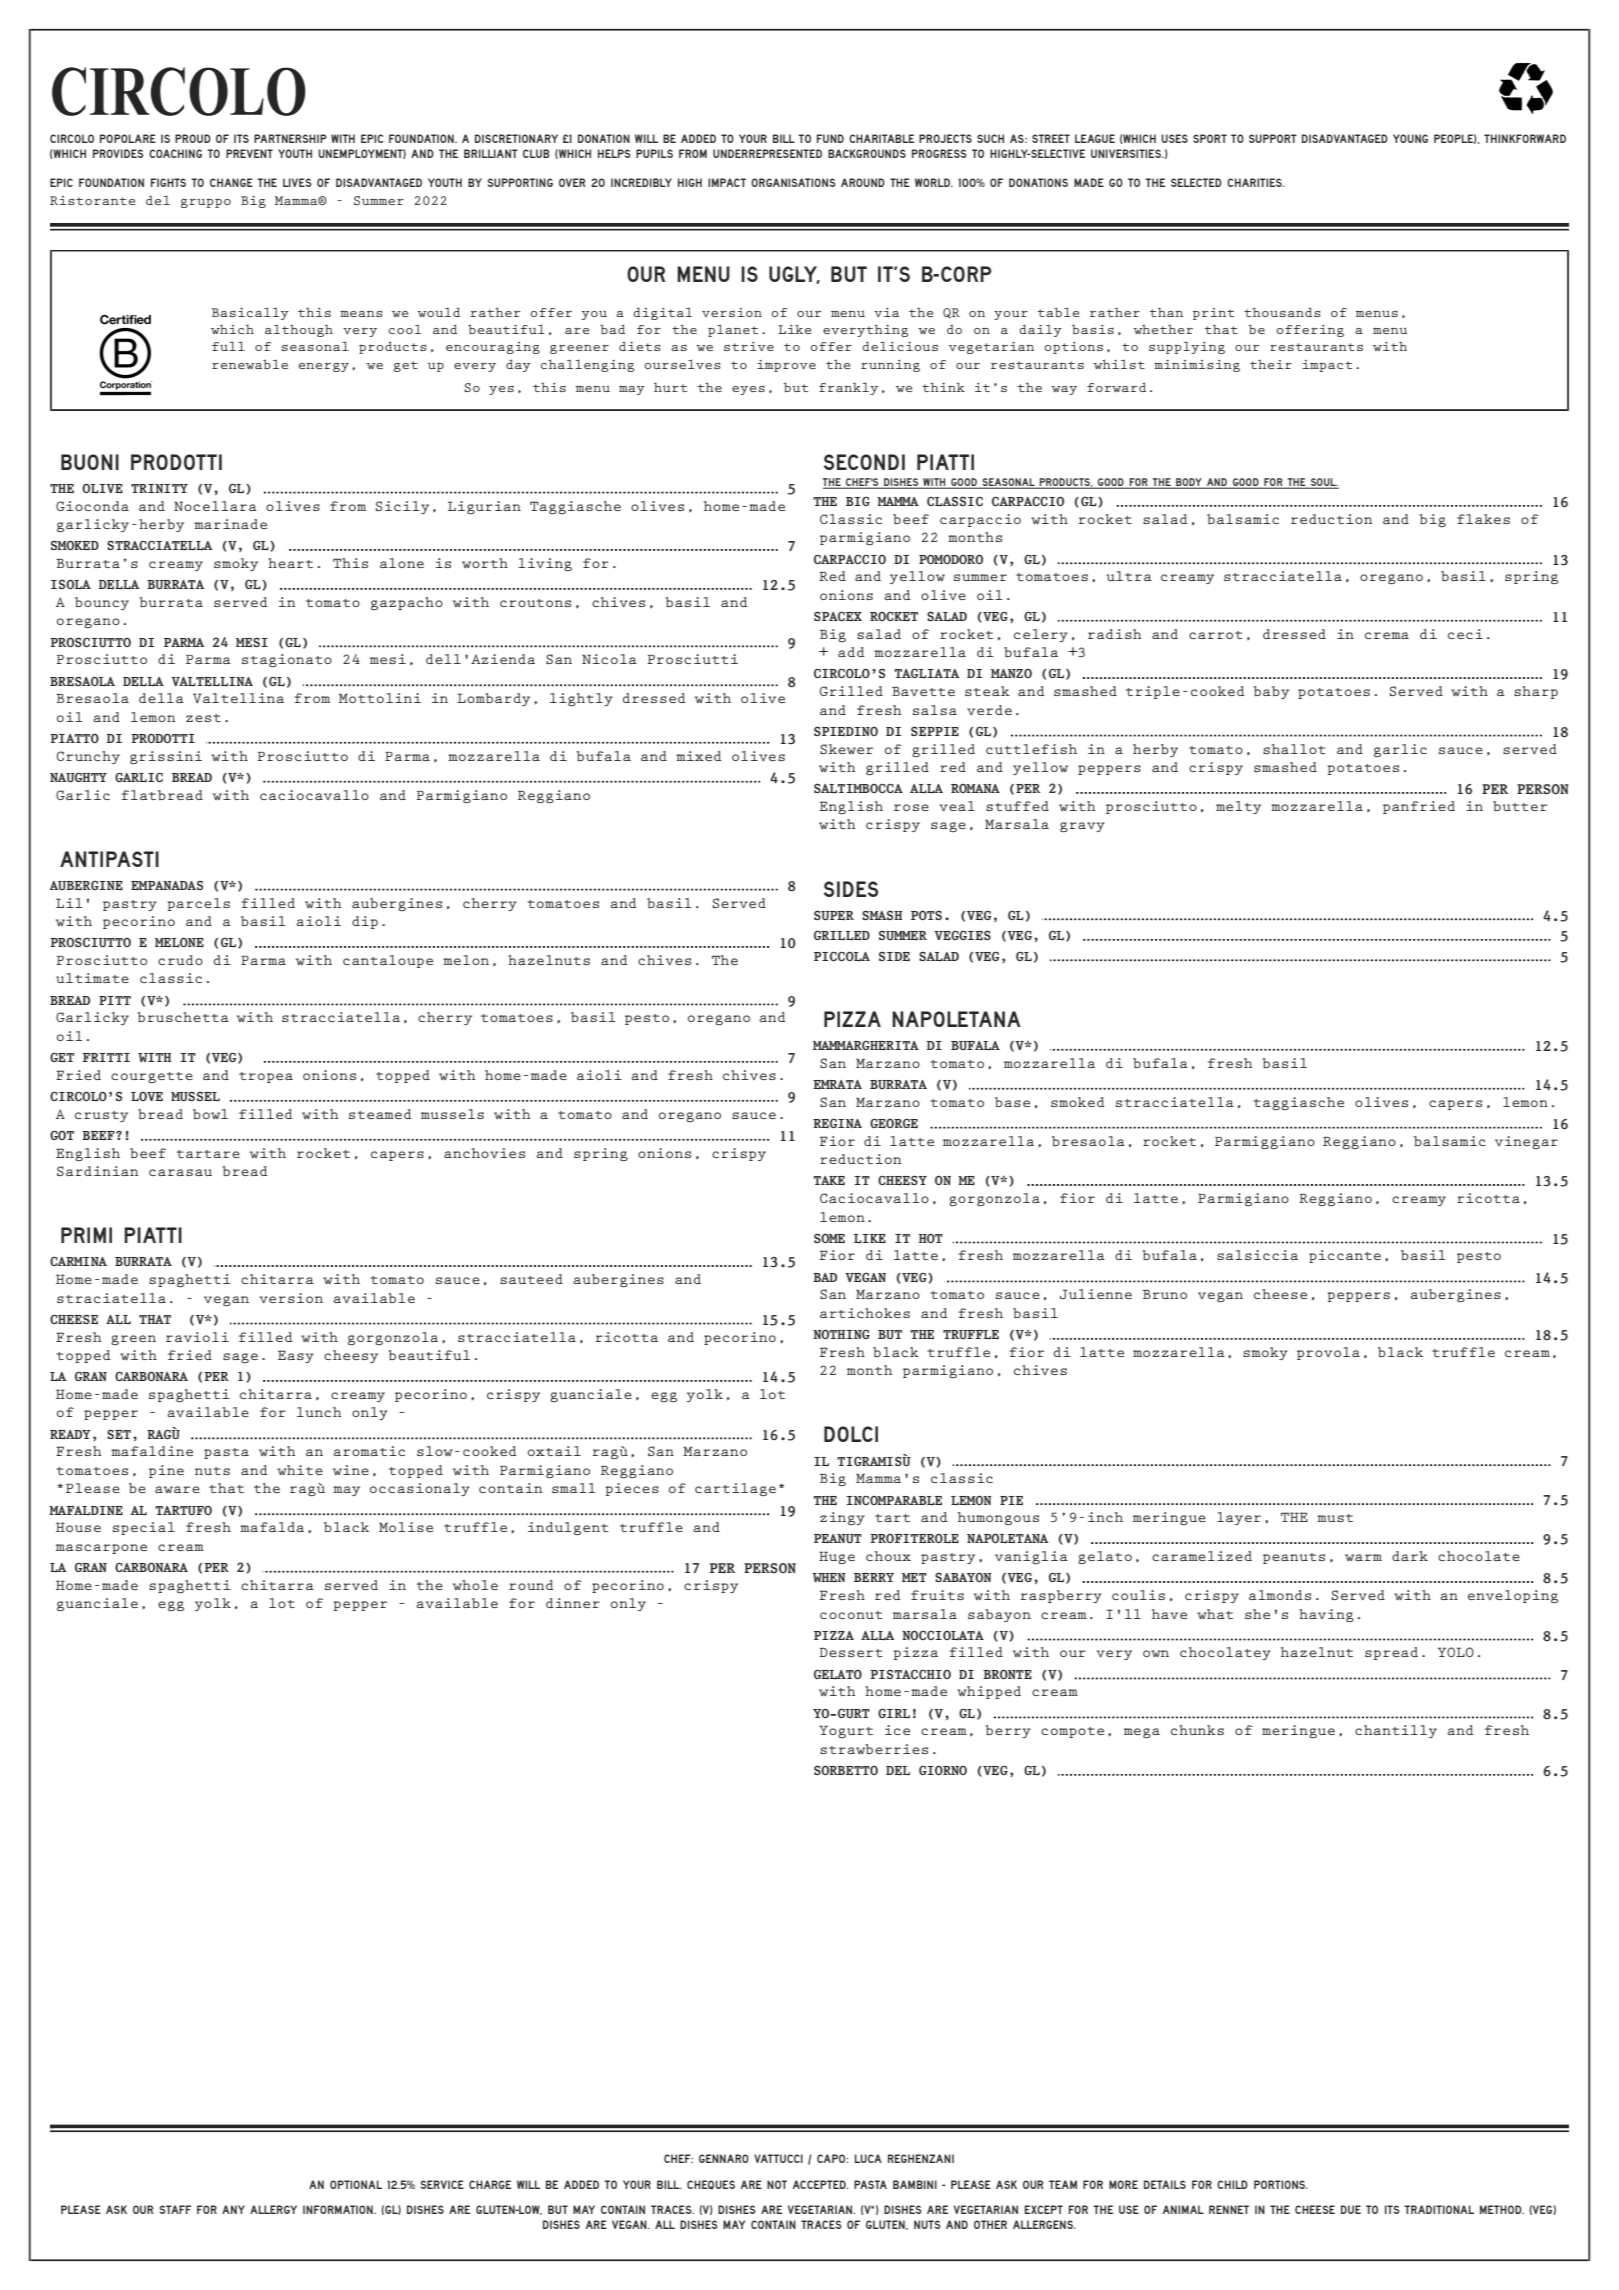 The width and height of the screenshot is (1619, 2290). Describe the element at coordinates (1282, 312) in the screenshot. I see `thousands` at that location.
